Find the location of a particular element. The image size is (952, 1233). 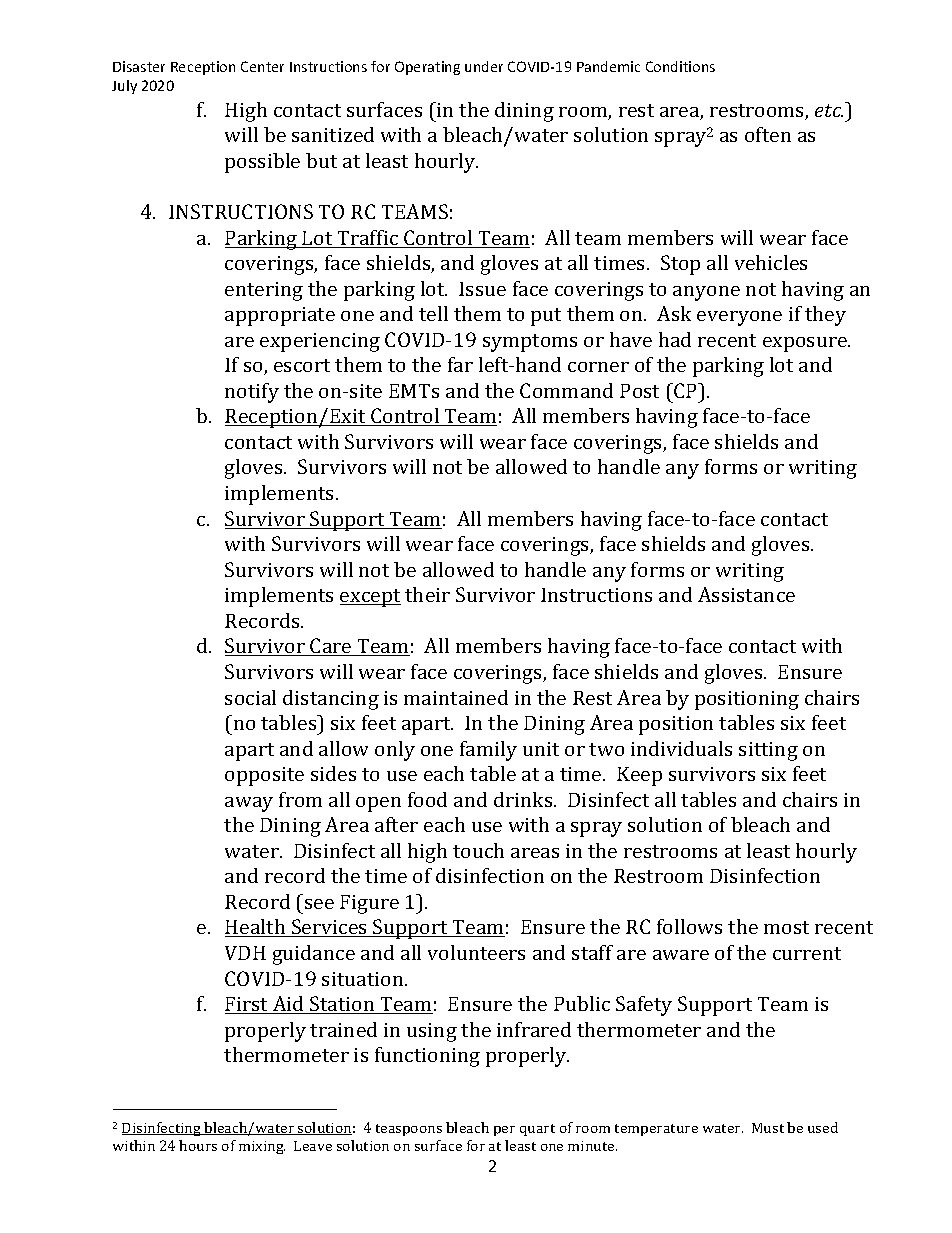

social is located at coordinates (250, 697).
